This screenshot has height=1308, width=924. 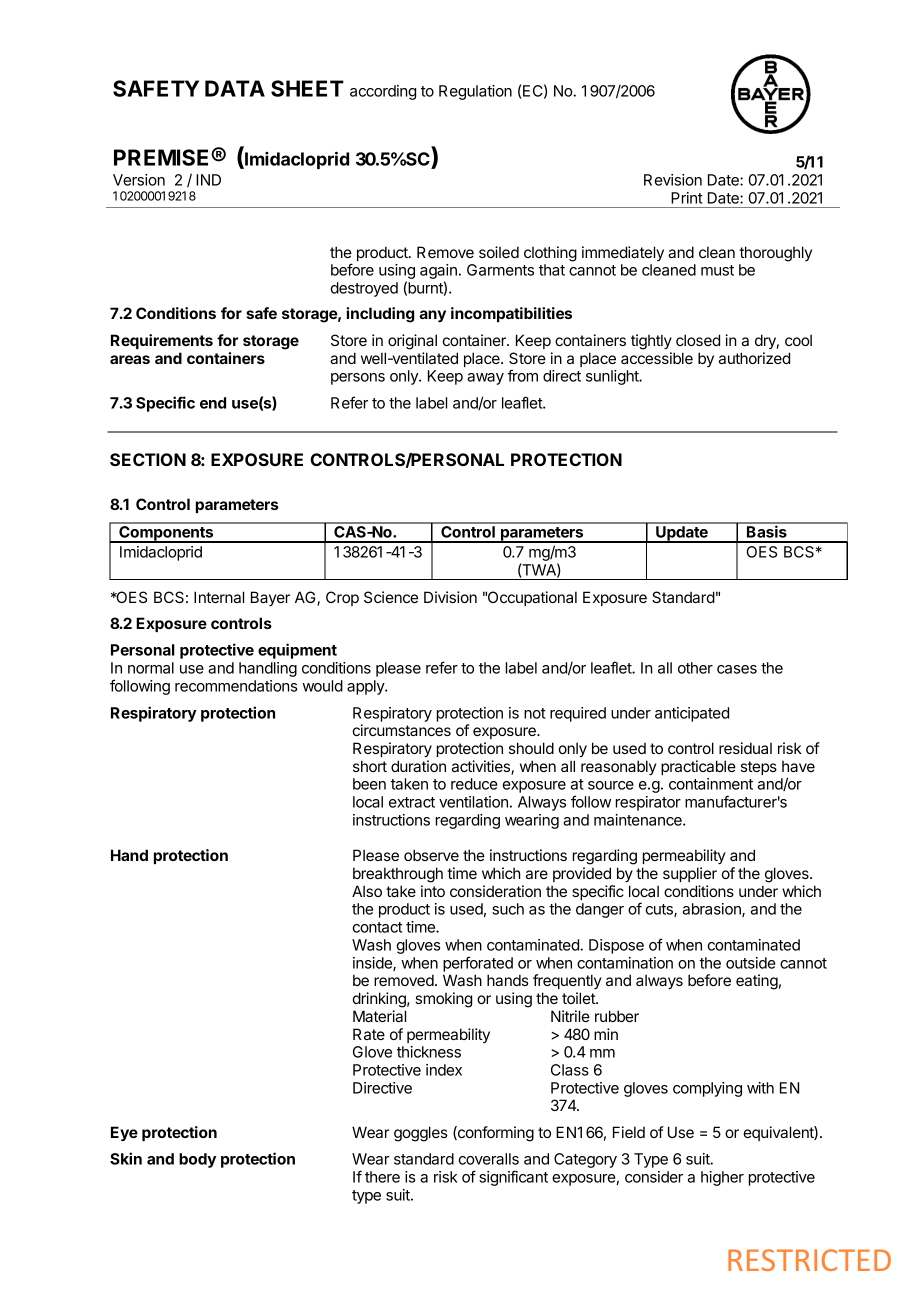 I want to click on Revision, so click(x=673, y=180).
